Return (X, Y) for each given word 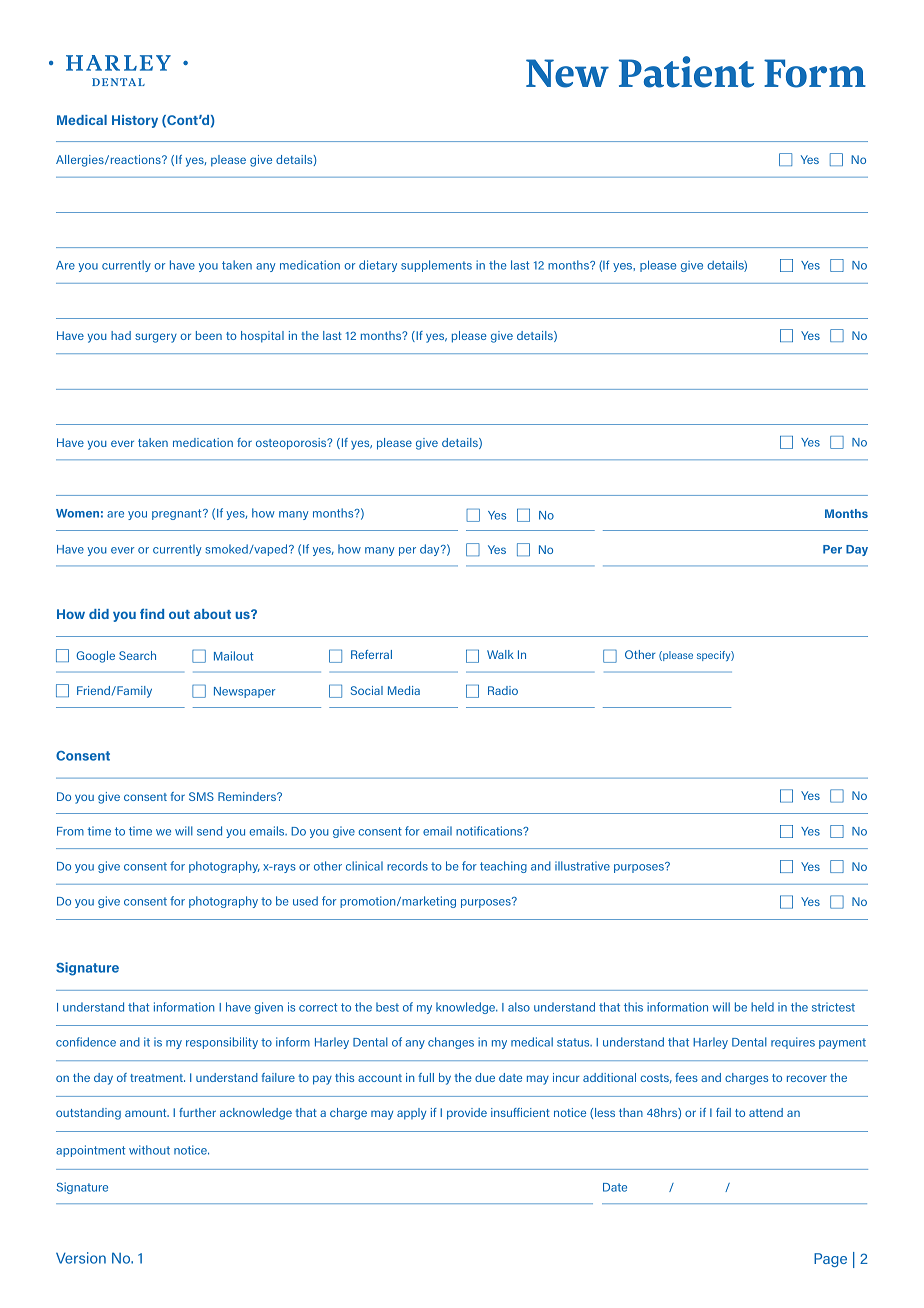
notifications (490, 831)
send (209, 831)
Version (81, 1258)
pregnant (178, 514)
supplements (436, 266)
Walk (500, 654)
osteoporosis (292, 444)
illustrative (582, 866)
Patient (686, 72)
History (135, 121)
